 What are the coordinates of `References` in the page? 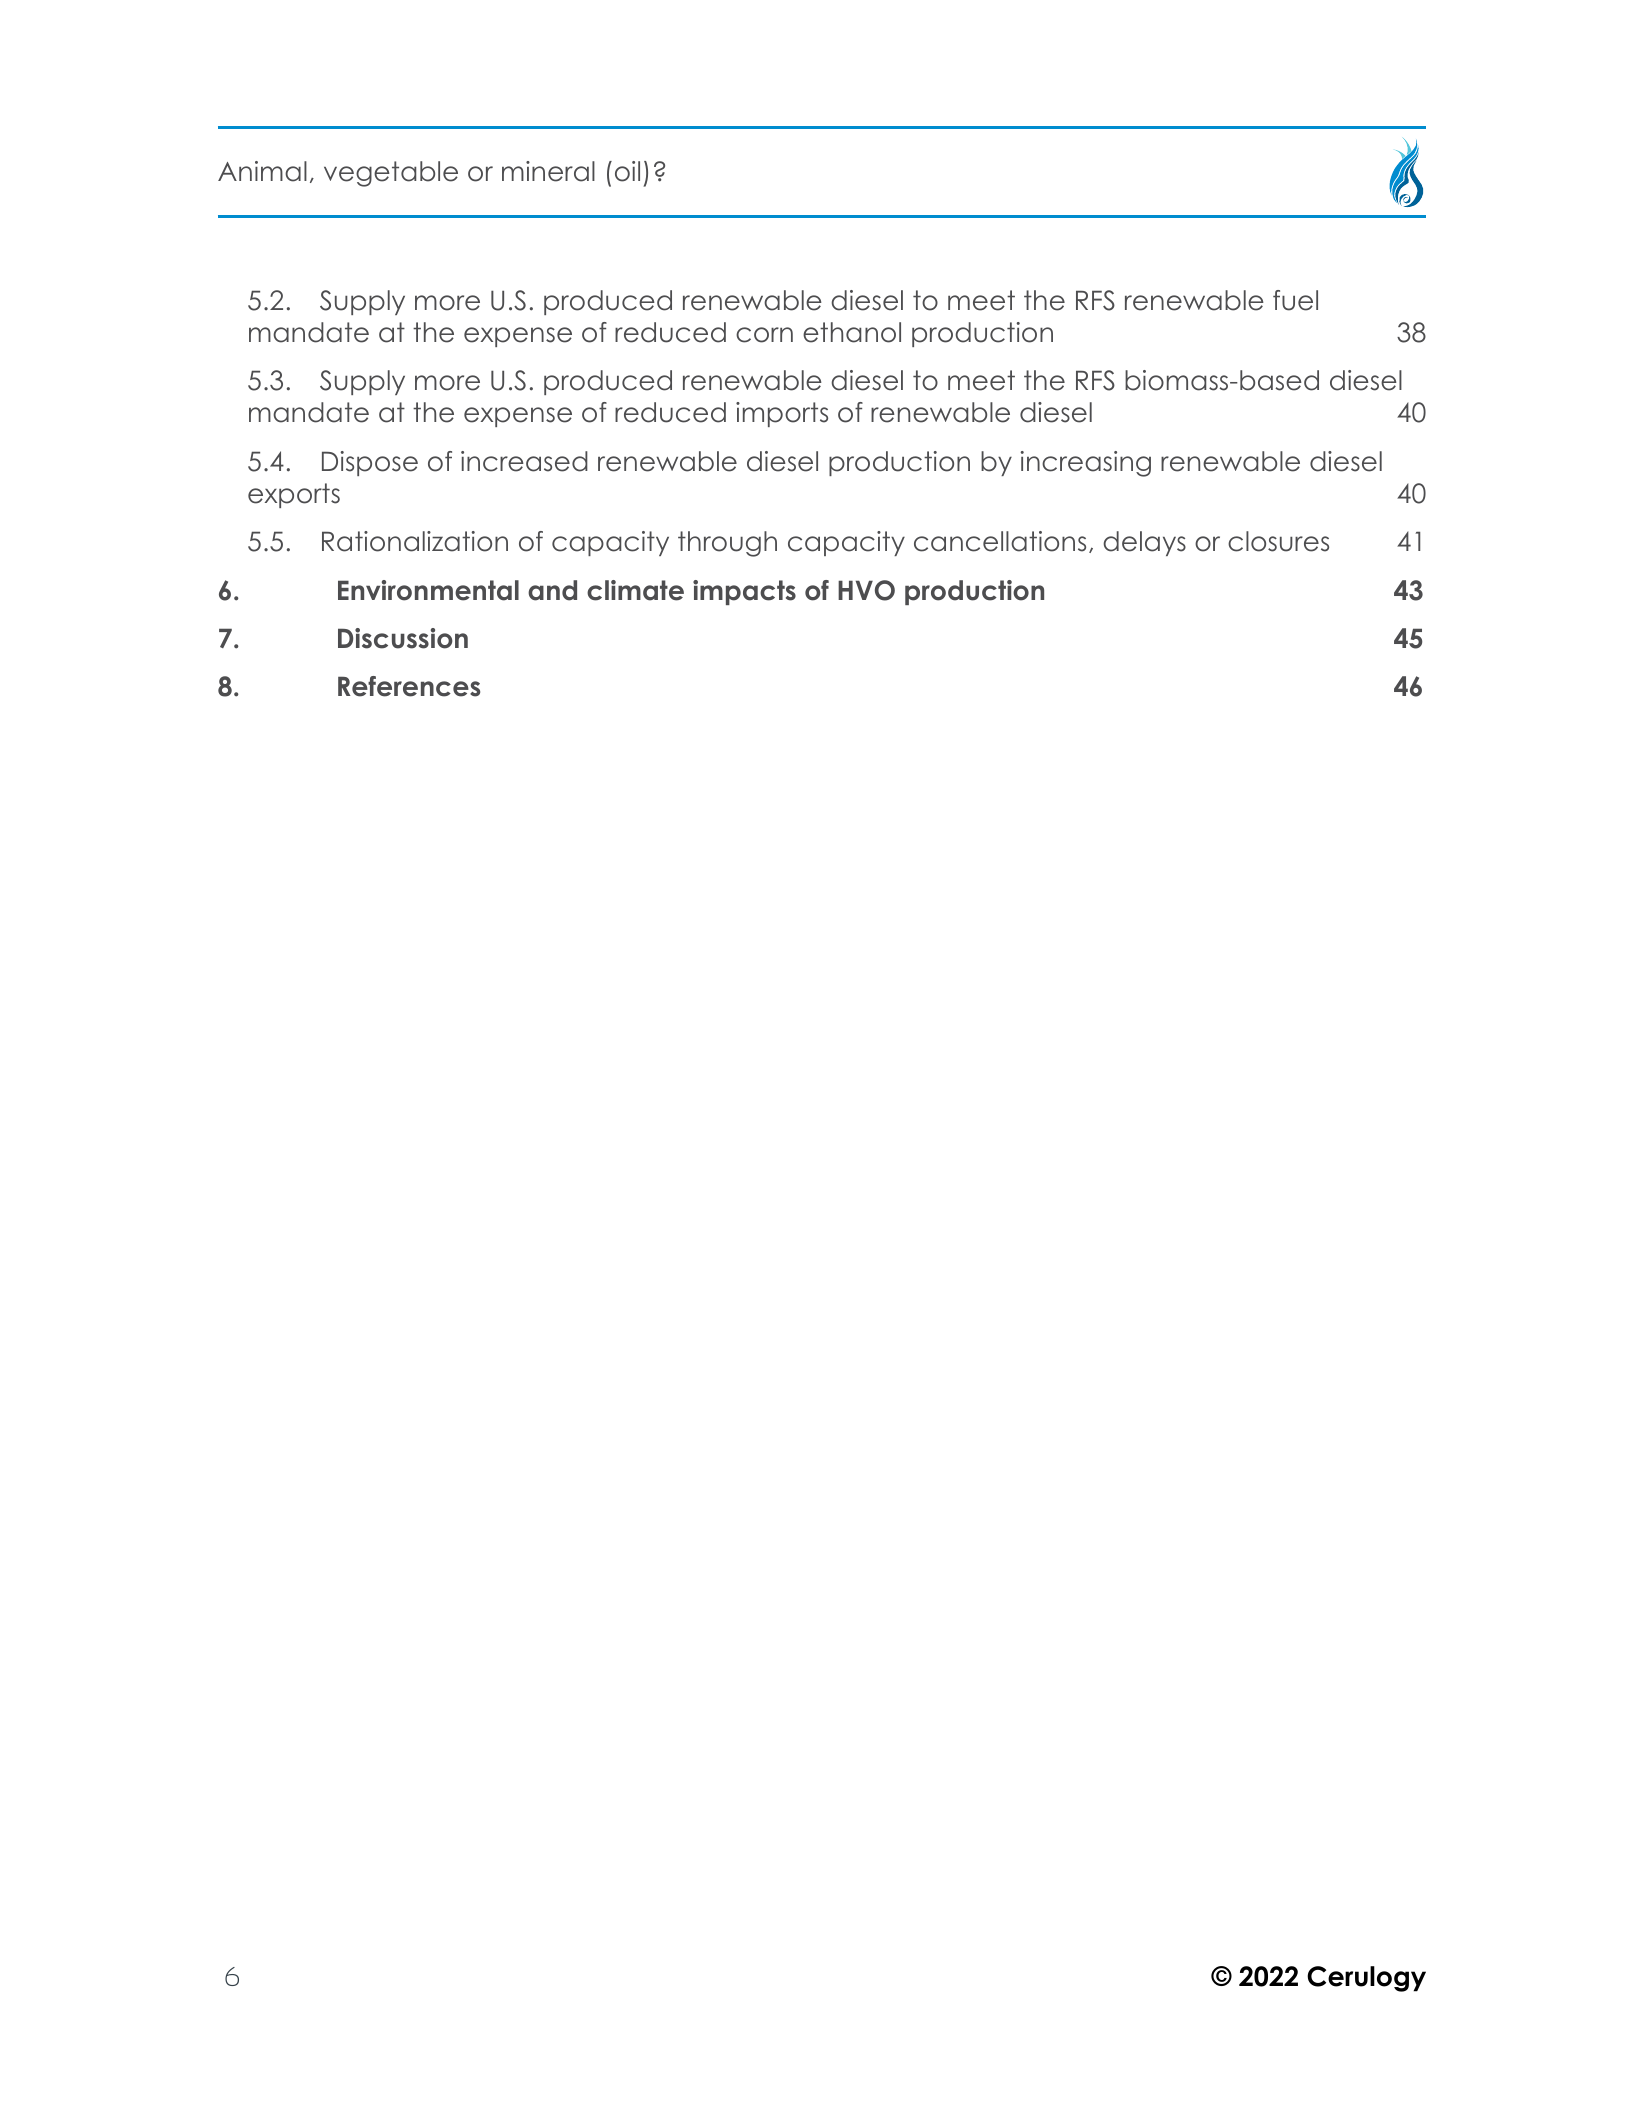 It's located at (409, 686).
